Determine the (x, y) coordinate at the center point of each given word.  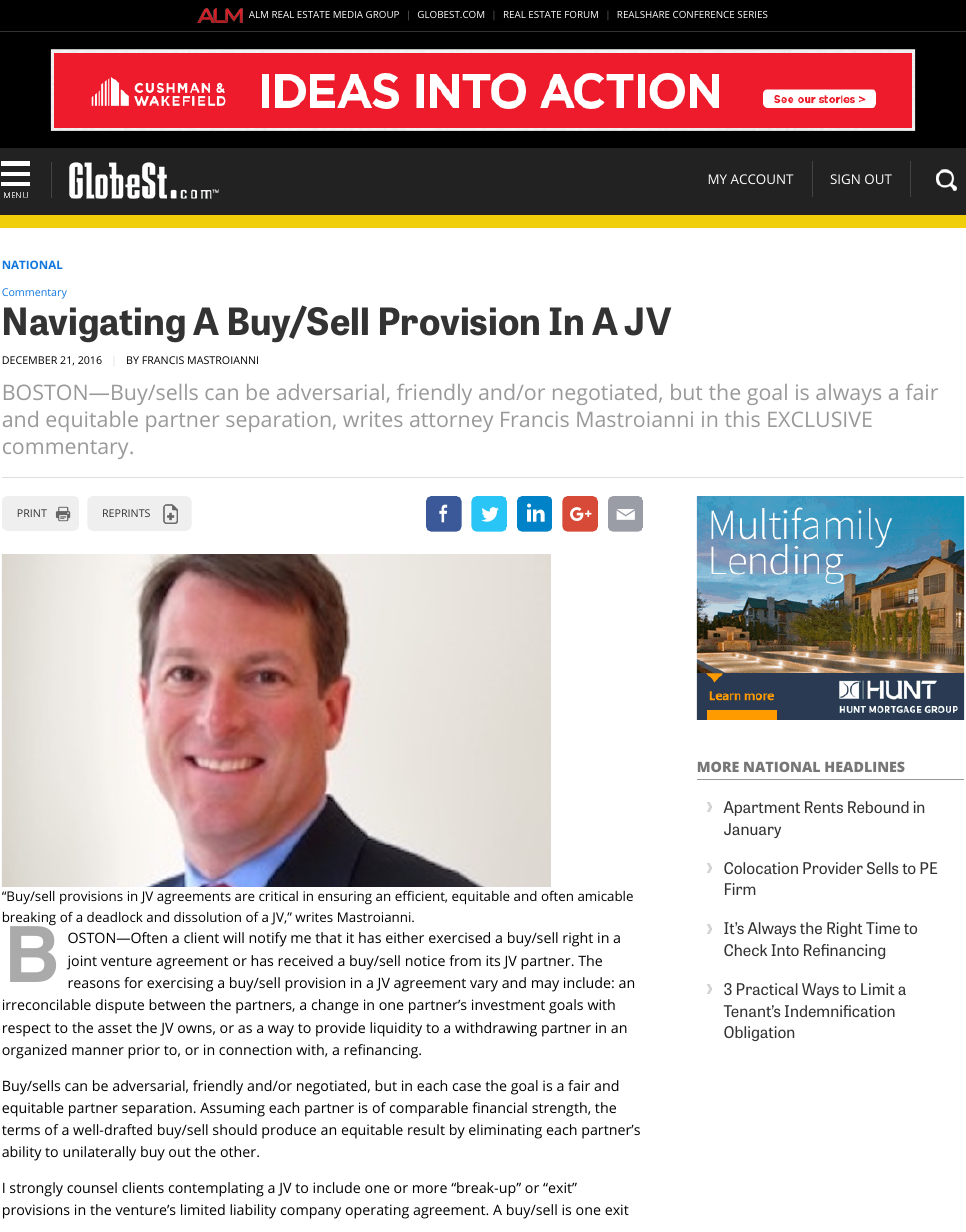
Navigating (94, 325)
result (426, 1129)
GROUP (382, 14)
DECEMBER (29, 360)
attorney (451, 422)
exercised (459, 937)
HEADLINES (865, 767)
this (742, 419)
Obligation (759, 1033)
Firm (740, 889)
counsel (92, 1187)
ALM (258, 14)
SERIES (752, 14)
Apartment (761, 808)
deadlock (115, 917)
